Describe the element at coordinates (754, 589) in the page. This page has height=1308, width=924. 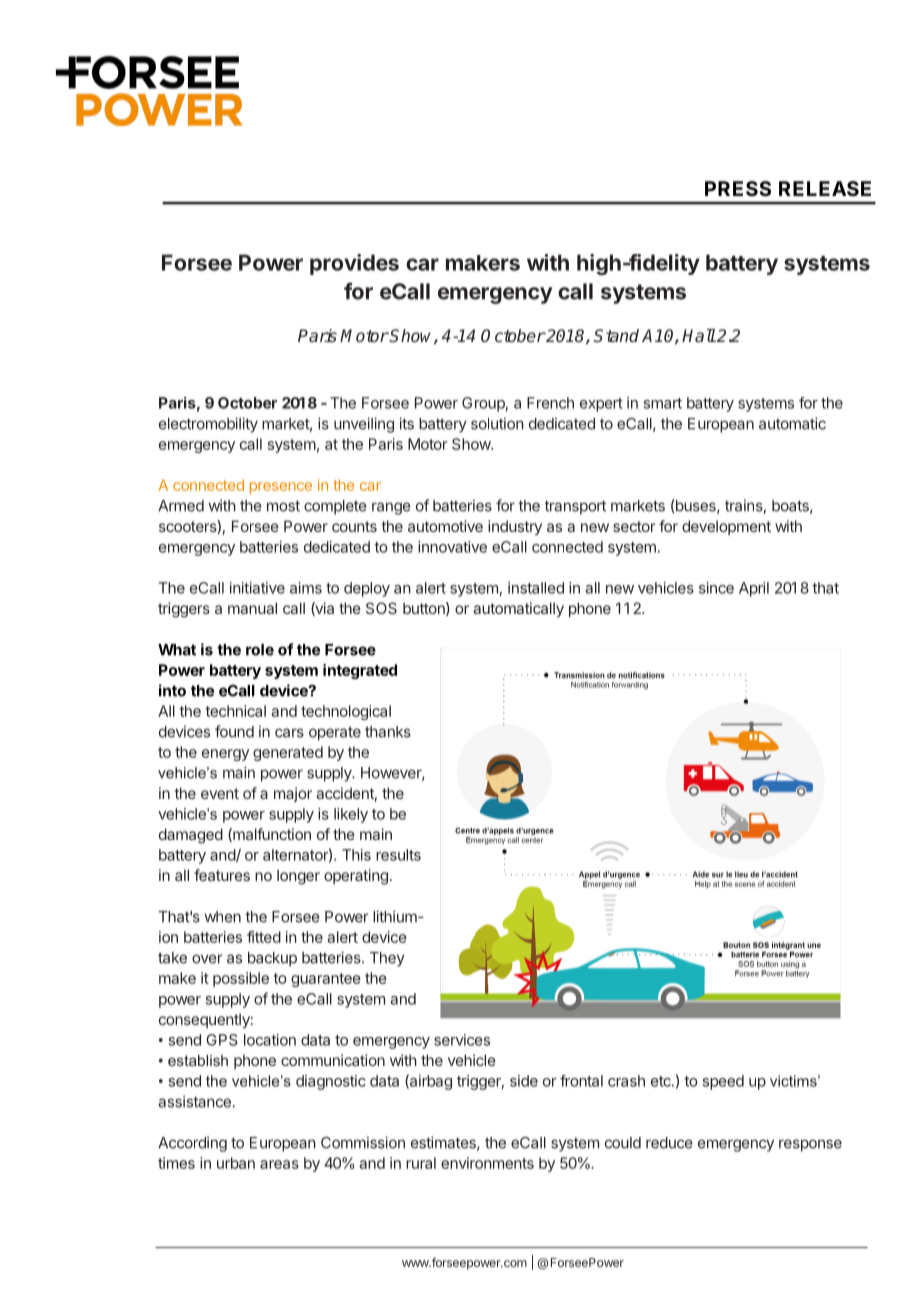
I see `April` at that location.
